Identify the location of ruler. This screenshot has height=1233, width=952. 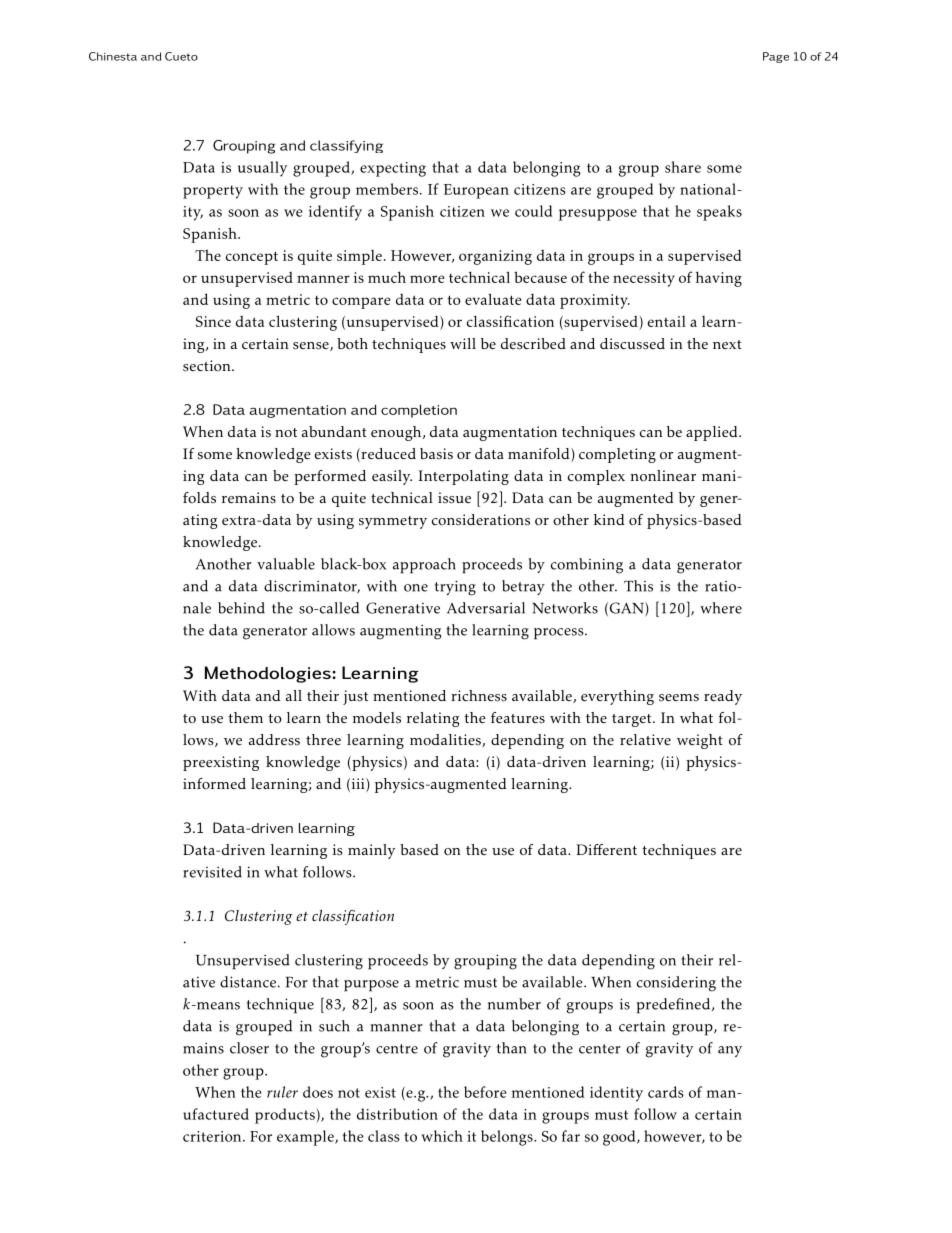
(282, 1092).
